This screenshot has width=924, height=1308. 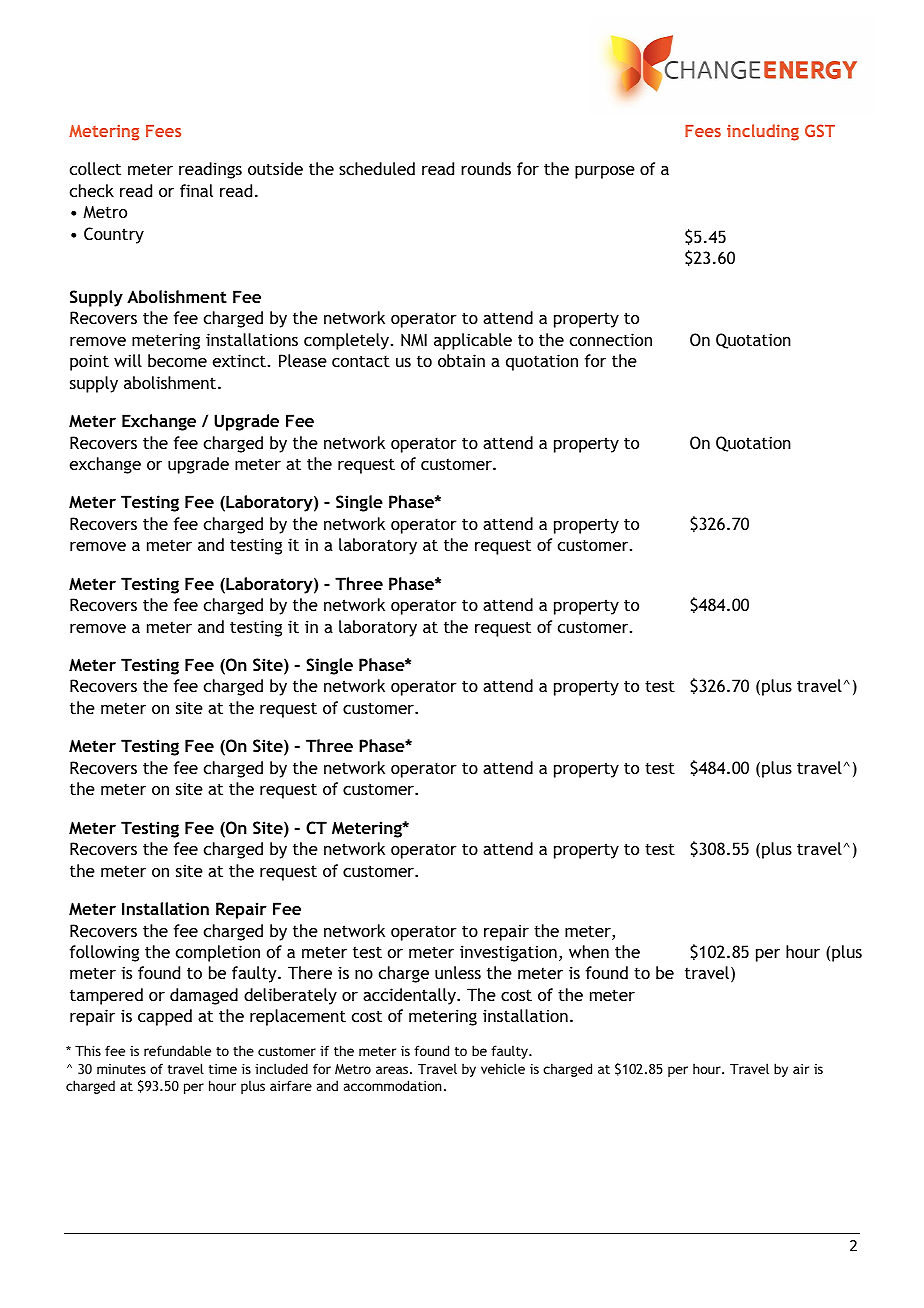 What do you see at coordinates (763, 132) in the screenshot?
I see `including` at bounding box center [763, 132].
